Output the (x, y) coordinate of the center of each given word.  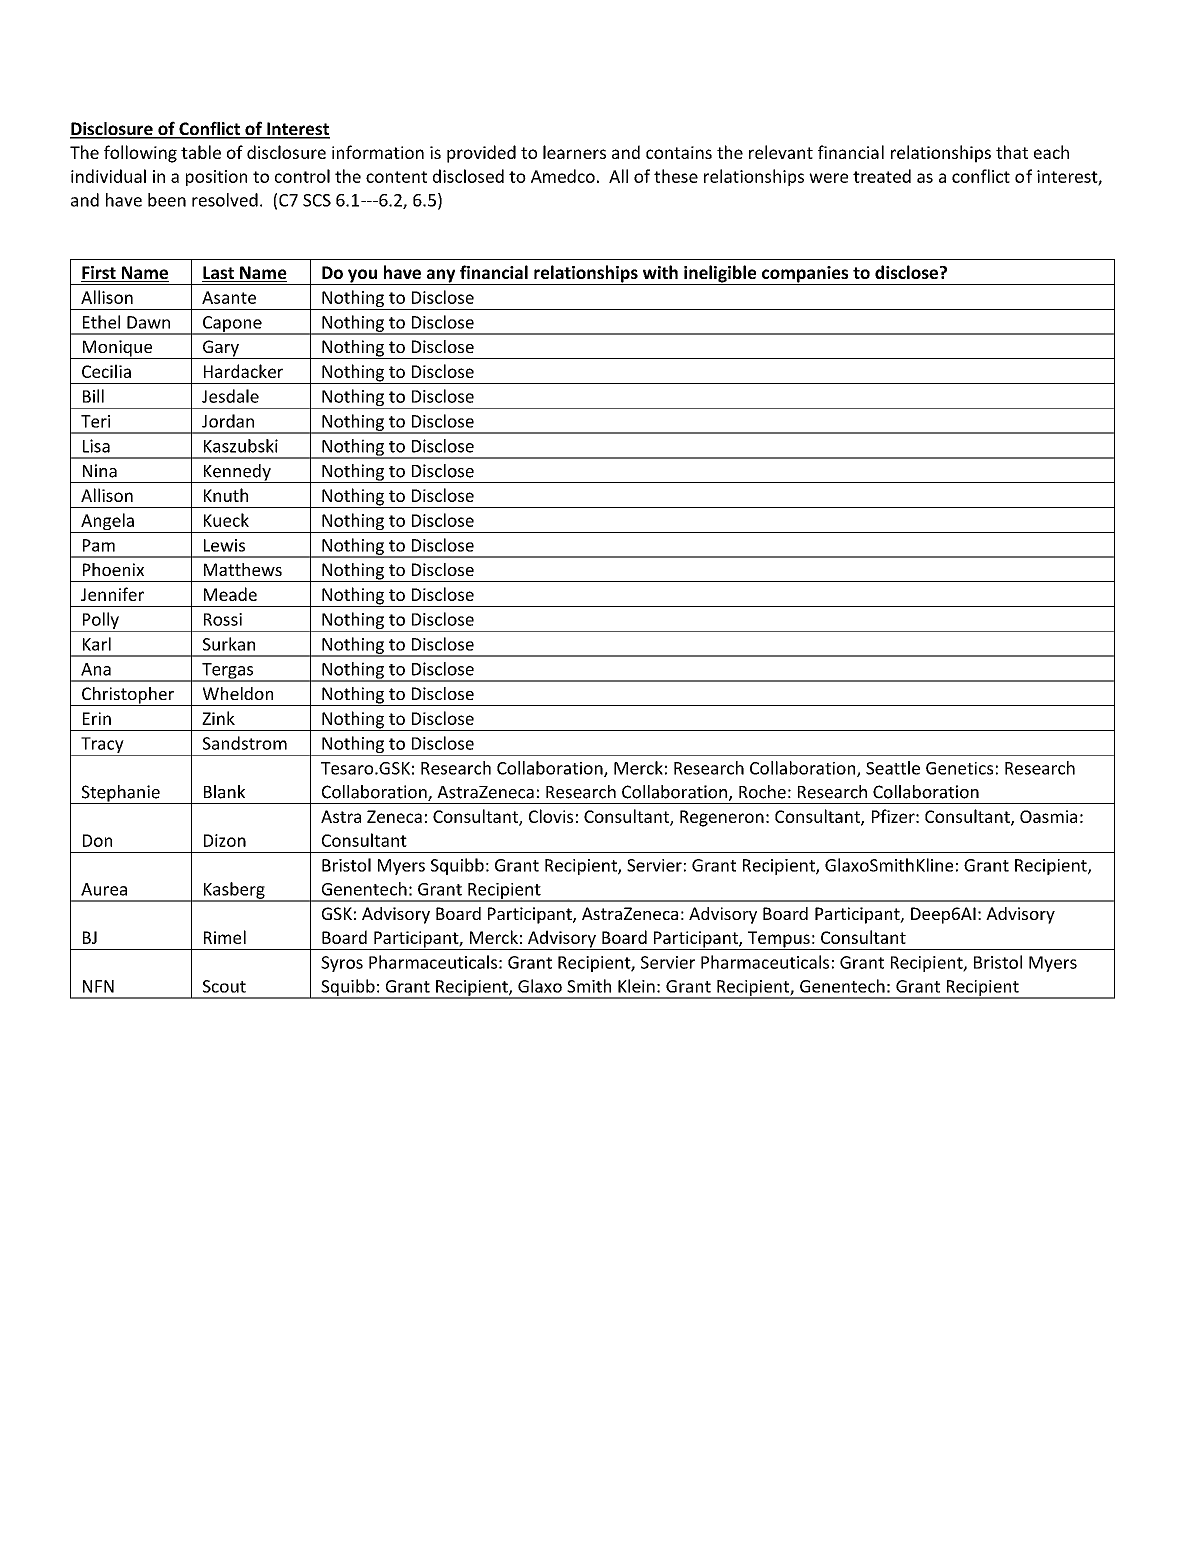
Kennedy (237, 473)
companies (805, 275)
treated (882, 176)
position (216, 178)
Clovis (551, 816)
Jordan (228, 421)
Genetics (959, 768)
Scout (224, 986)
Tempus (779, 940)
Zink (218, 718)
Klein (636, 986)
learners (574, 152)
